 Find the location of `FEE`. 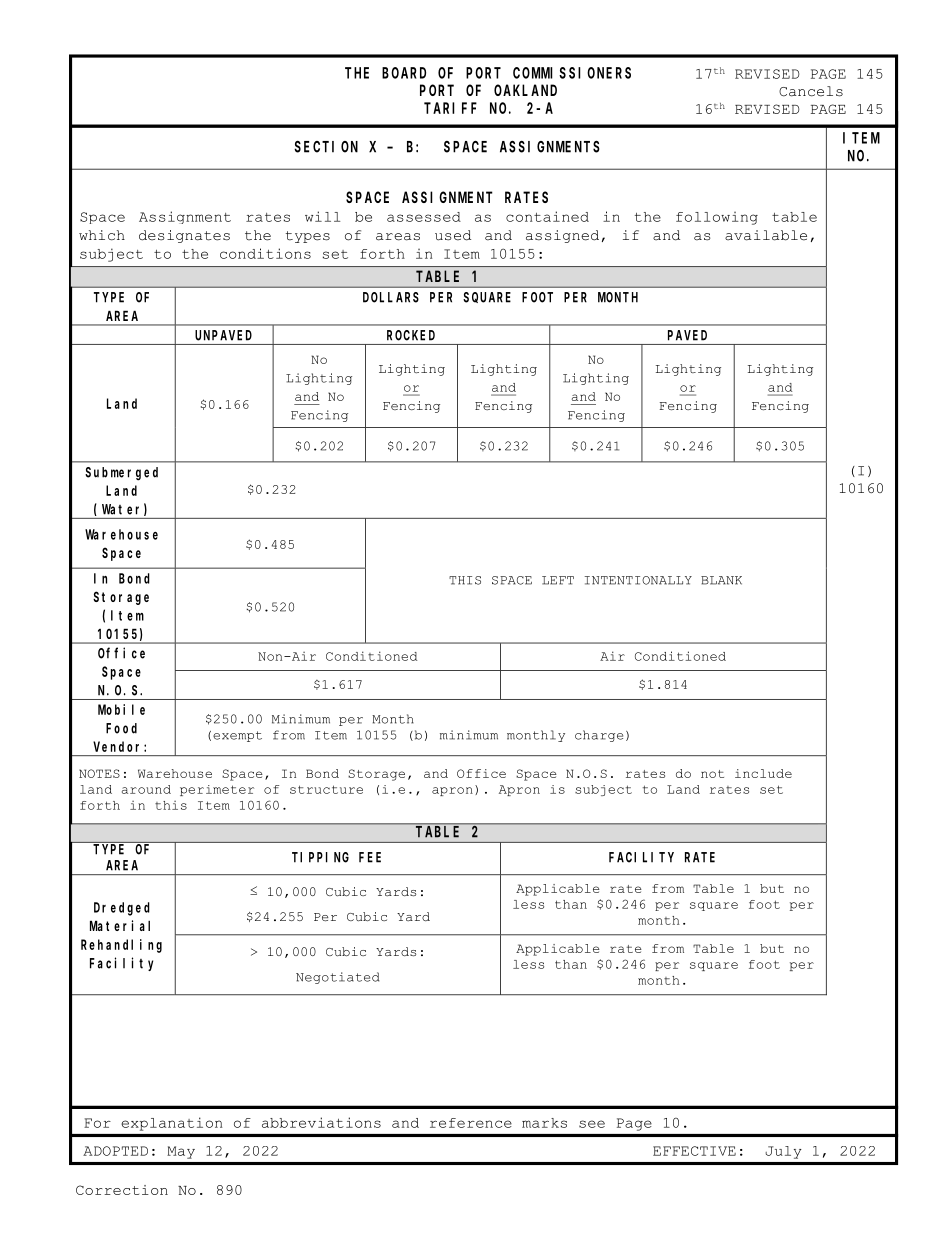

FEE is located at coordinates (370, 857).
